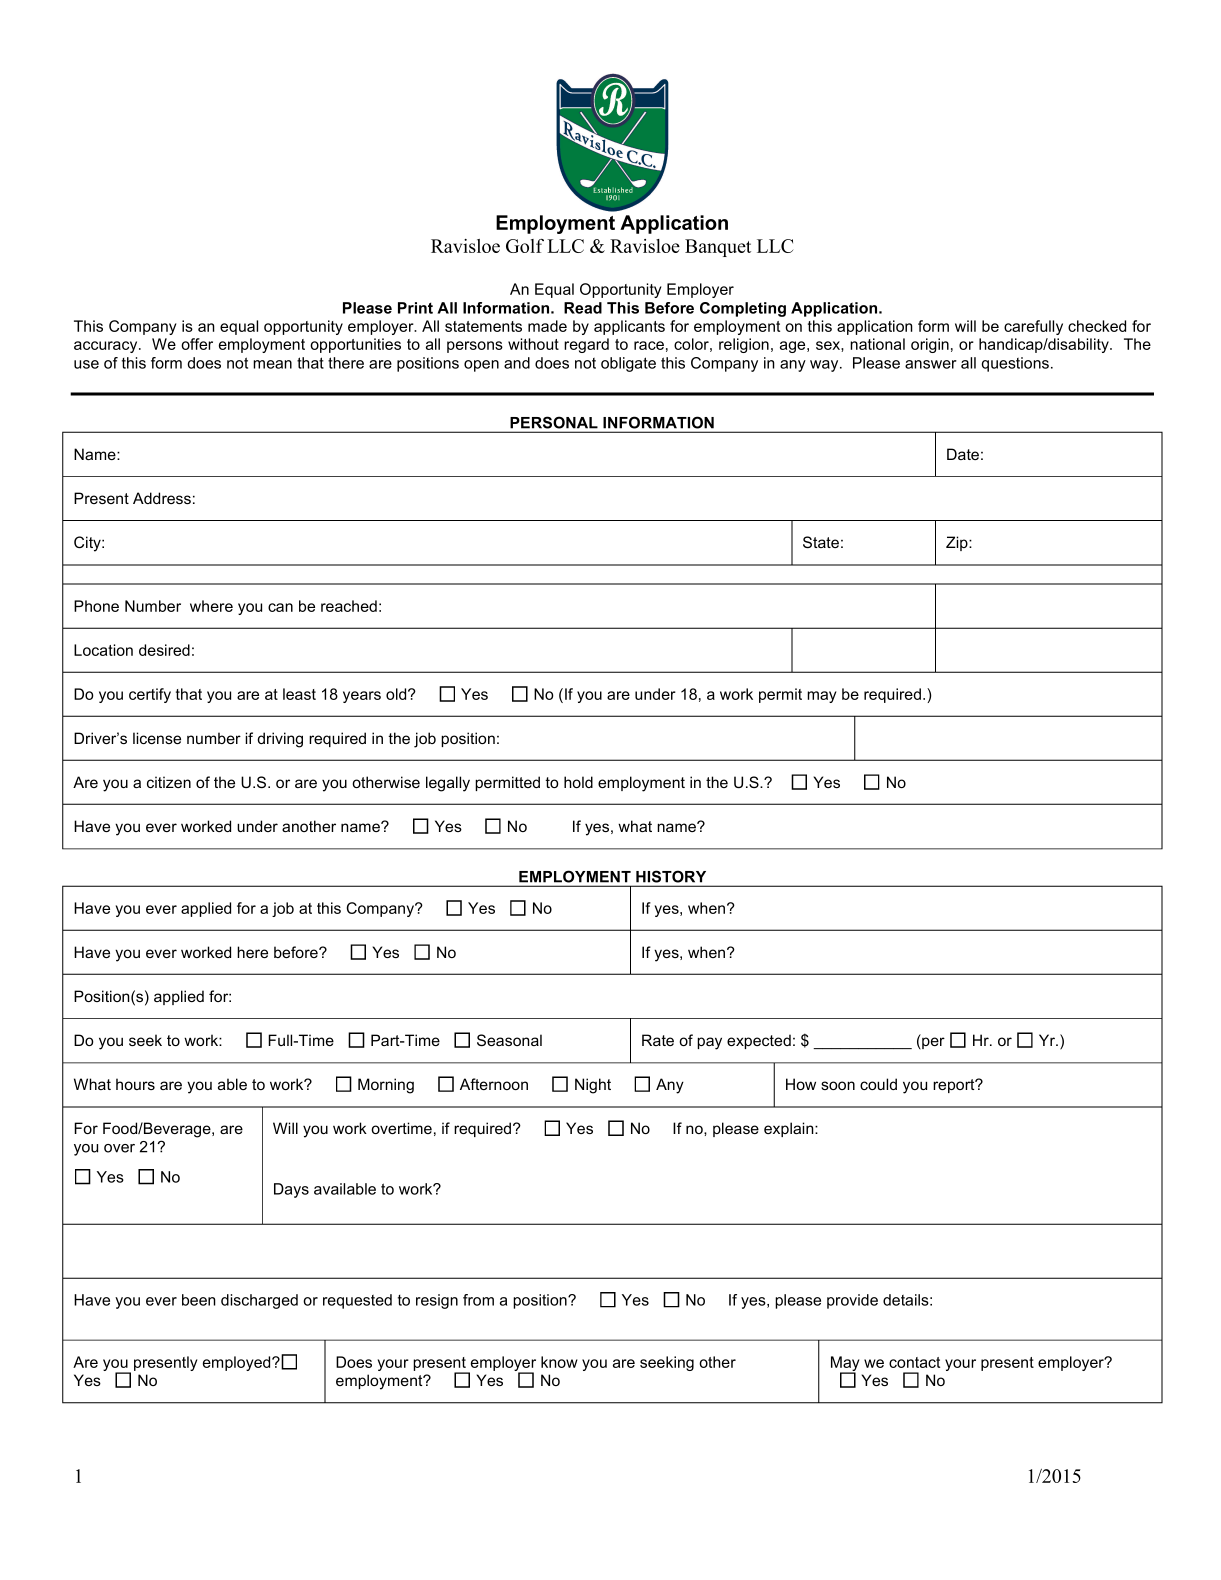 The width and height of the page is (1221, 1580). I want to click on desired, so click(164, 650).
